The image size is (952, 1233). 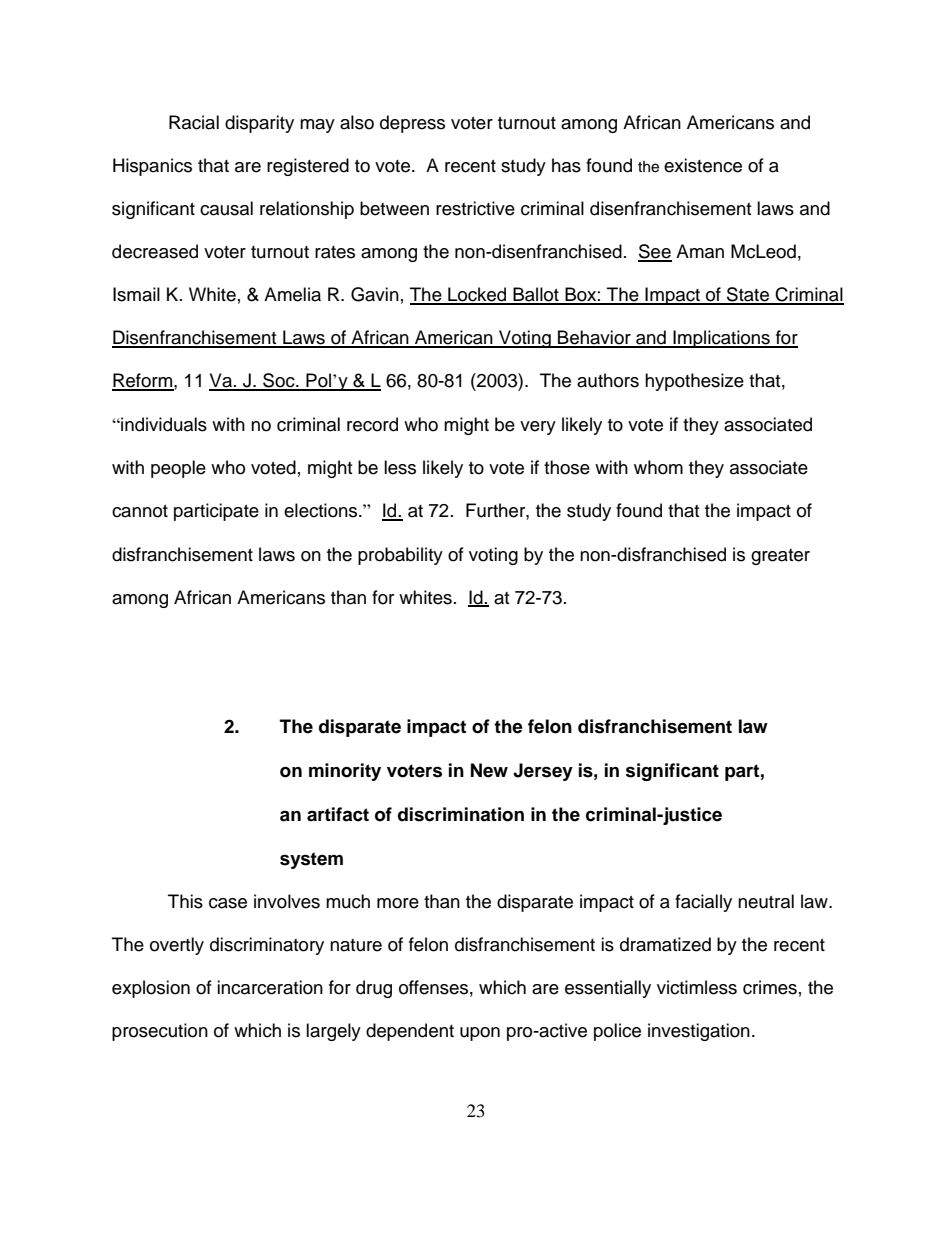 What do you see at coordinates (140, 511) in the screenshot?
I see `cannot` at bounding box center [140, 511].
